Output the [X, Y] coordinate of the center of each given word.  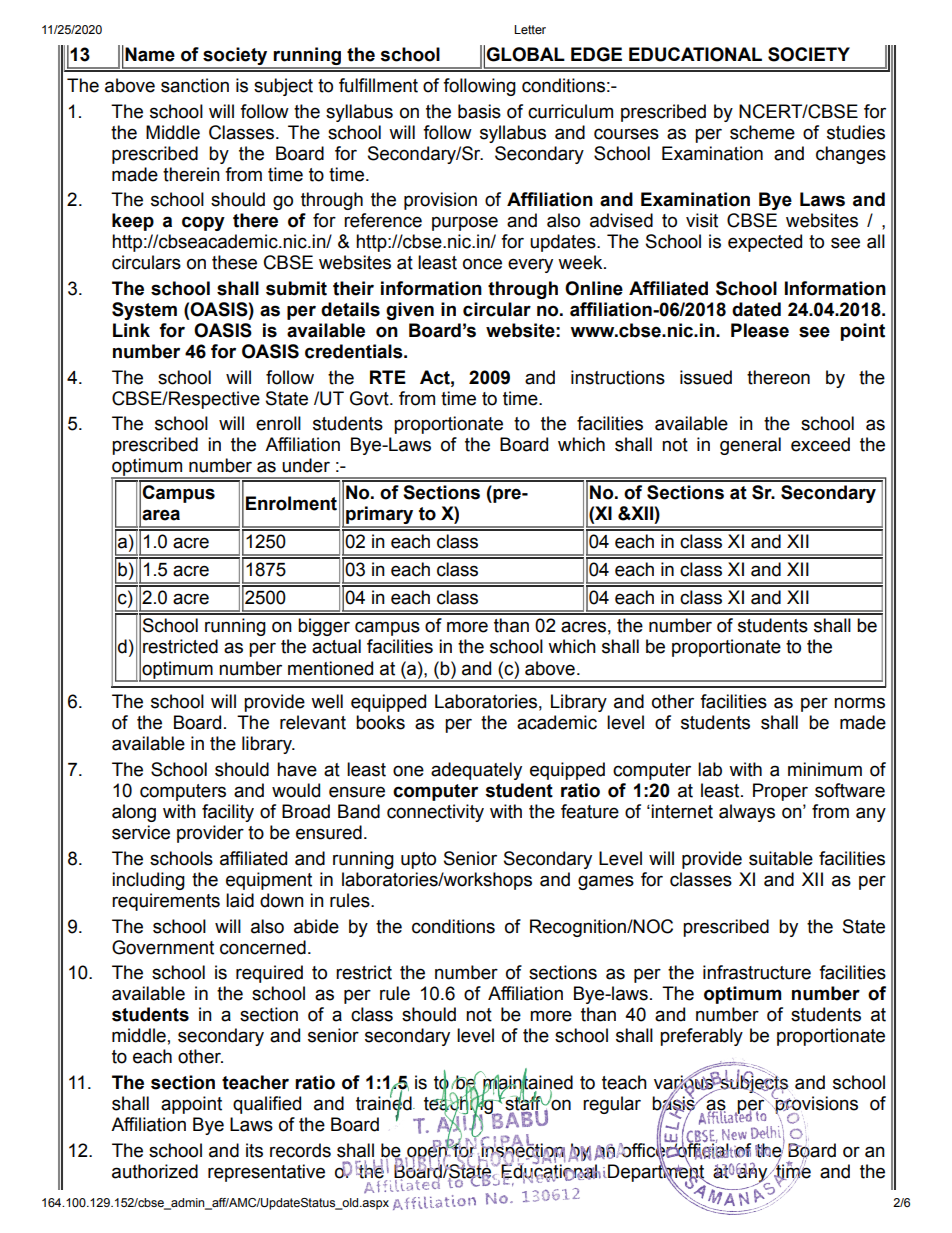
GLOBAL [525, 54]
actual [336, 646]
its [254, 1150]
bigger [324, 627]
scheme [762, 132]
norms [859, 703]
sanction [195, 85]
